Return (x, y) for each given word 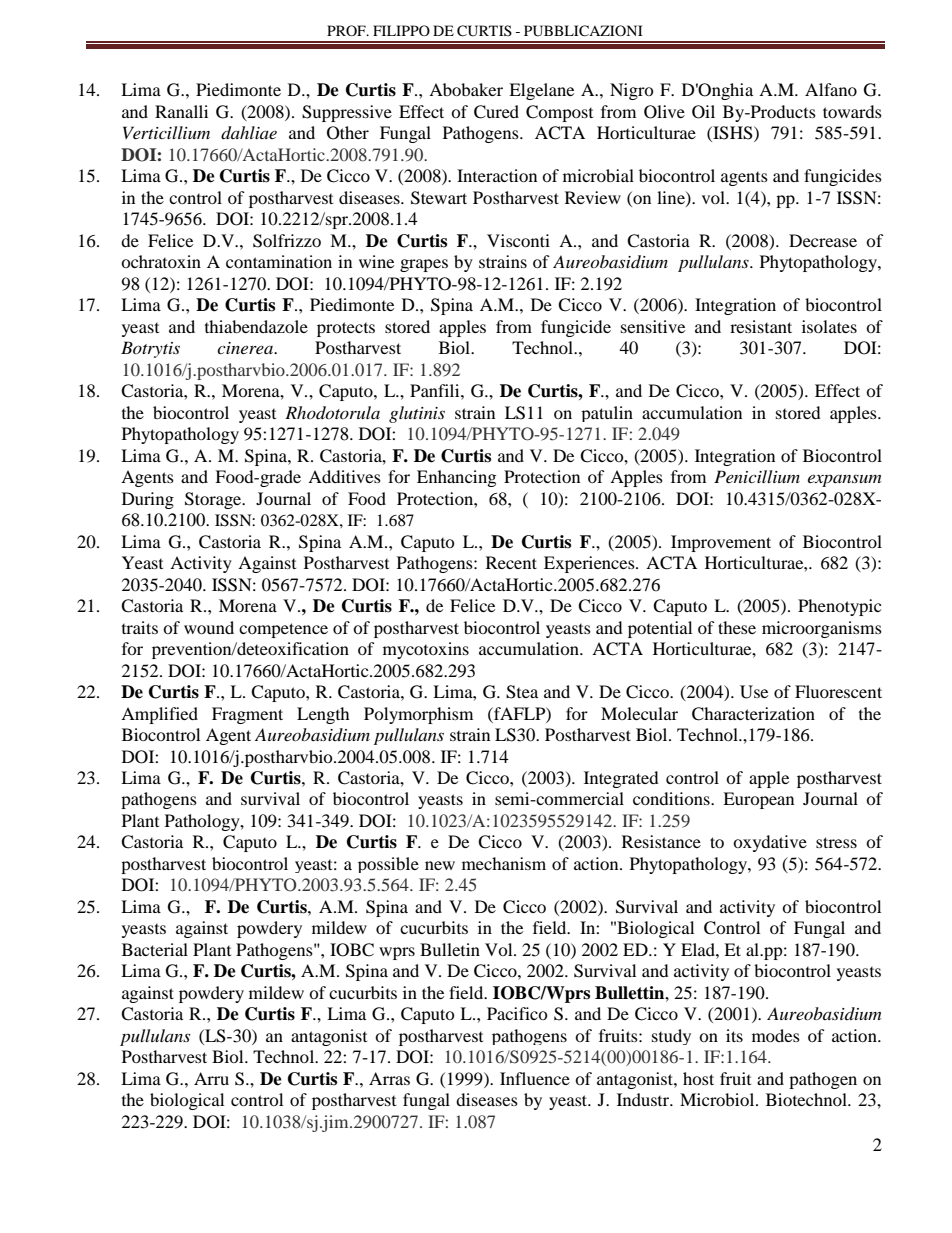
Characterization (753, 714)
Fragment (247, 715)
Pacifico (517, 1013)
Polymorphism (418, 715)
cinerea (246, 348)
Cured (496, 112)
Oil (703, 112)
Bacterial (155, 949)
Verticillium (166, 132)
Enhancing (456, 478)
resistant (761, 326)
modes (776, 1035)
